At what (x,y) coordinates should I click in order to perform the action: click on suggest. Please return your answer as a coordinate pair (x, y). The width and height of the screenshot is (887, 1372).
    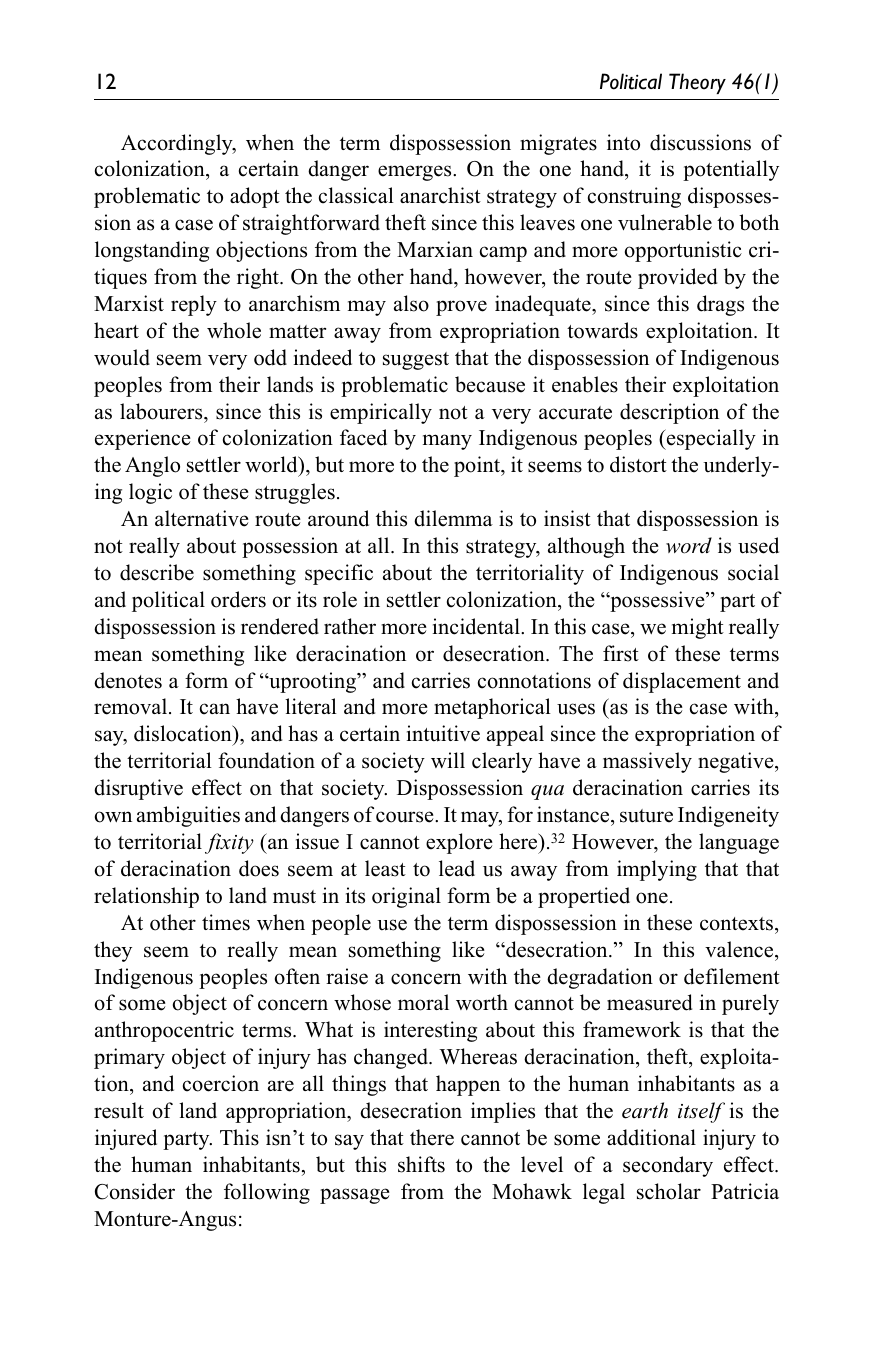
    Looking at the image, I should click on (416, 361).
